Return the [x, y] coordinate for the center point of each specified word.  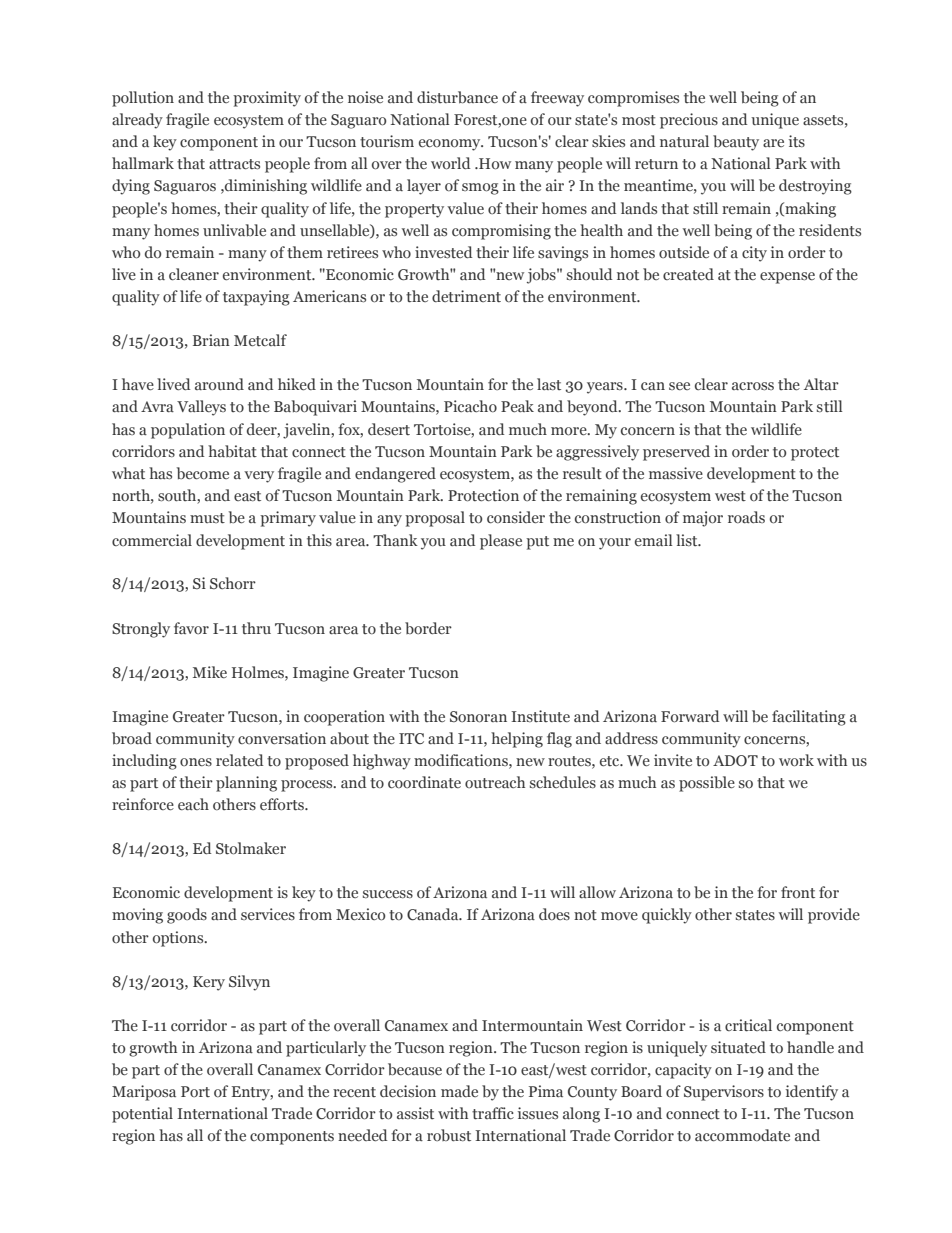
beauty [736, 143]
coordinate [424, 782]
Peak [517, 406]
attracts [234, 164]
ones [196, 762]
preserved [676, 453]
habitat [232, 451]
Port [195, 1091]
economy [451, 145]
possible [707, 784]
